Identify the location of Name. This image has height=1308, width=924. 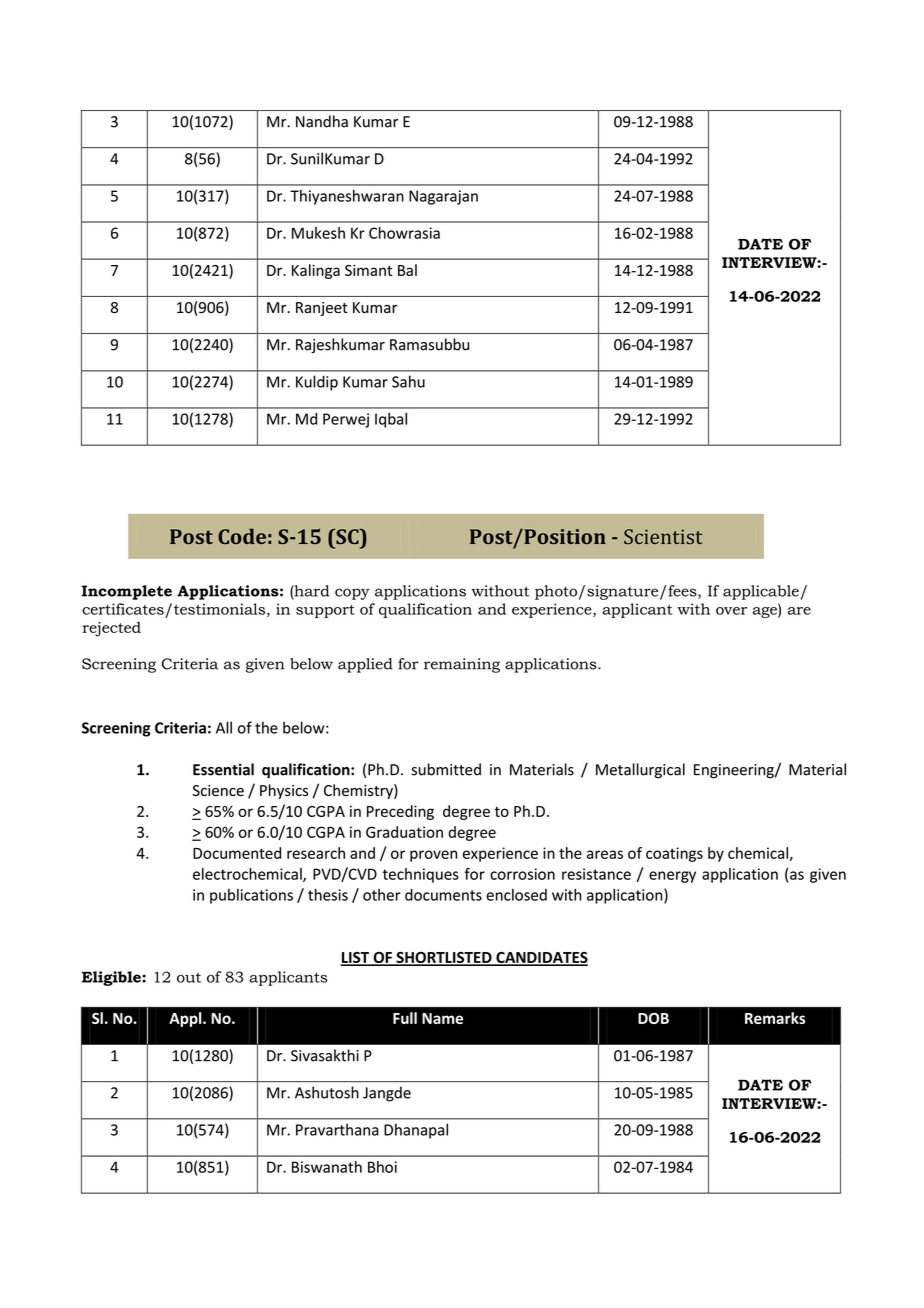
(442, 1018).
